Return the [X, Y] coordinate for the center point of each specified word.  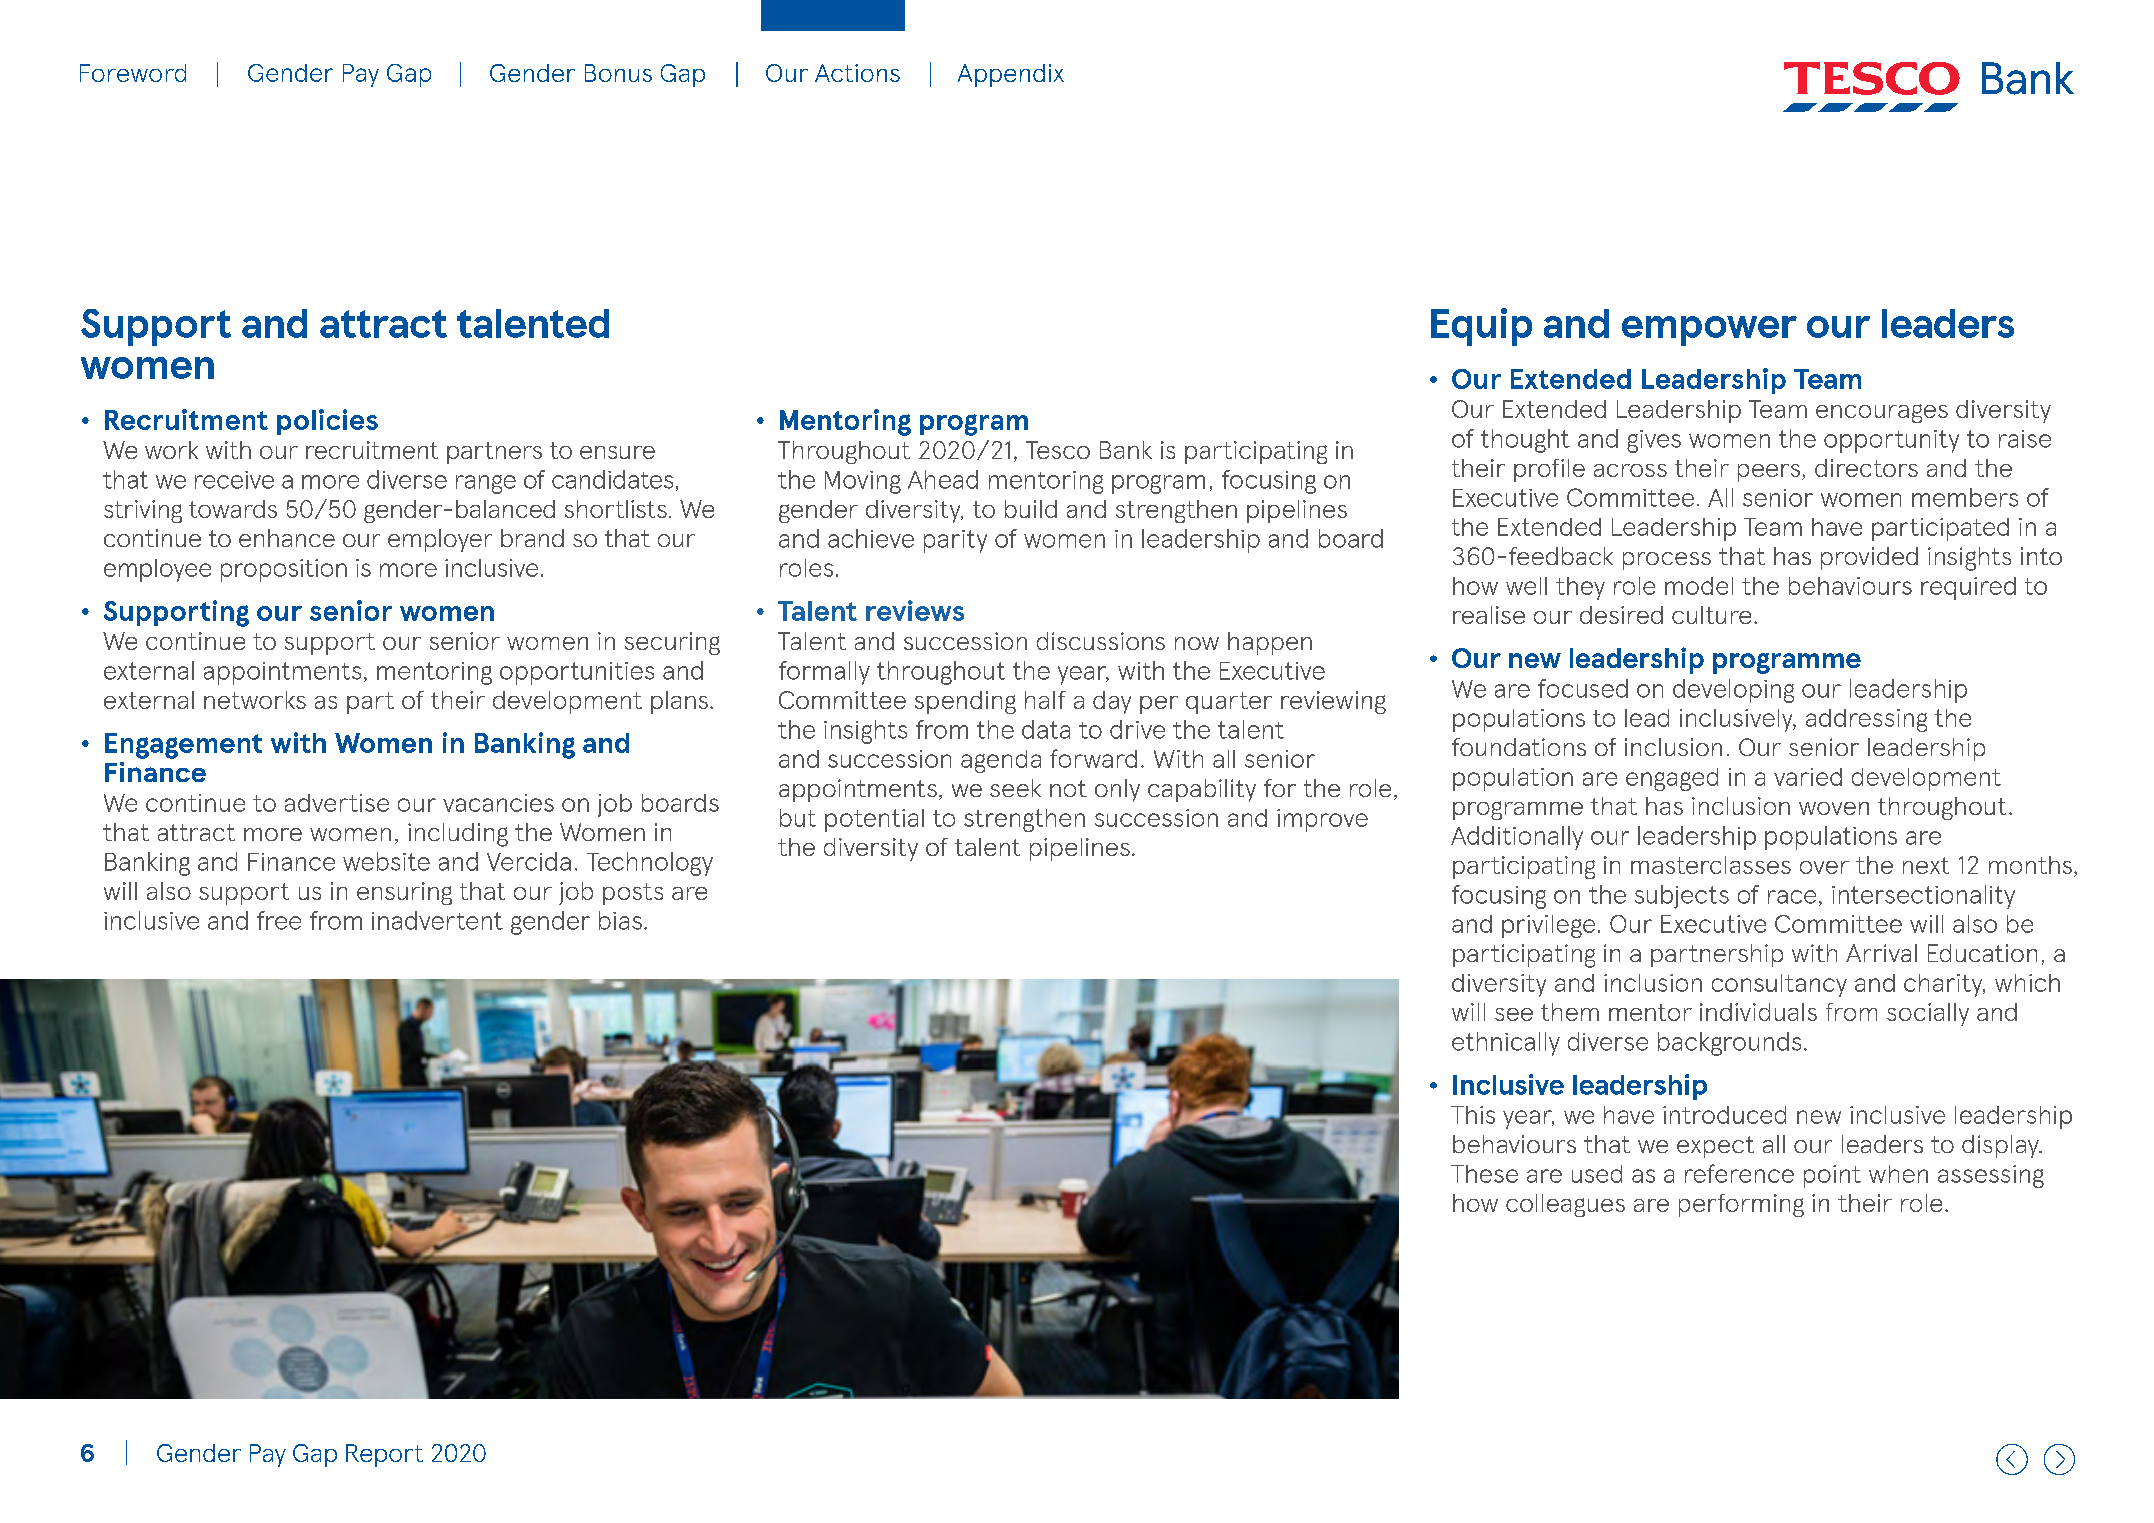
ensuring [404, 893]
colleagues [1565, 1205]
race [1792, 897]
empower [1709, 331]
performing [1741, 1205]
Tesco [1058, 450]
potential [874, 820]
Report [384, 1455]
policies [327, 422]
